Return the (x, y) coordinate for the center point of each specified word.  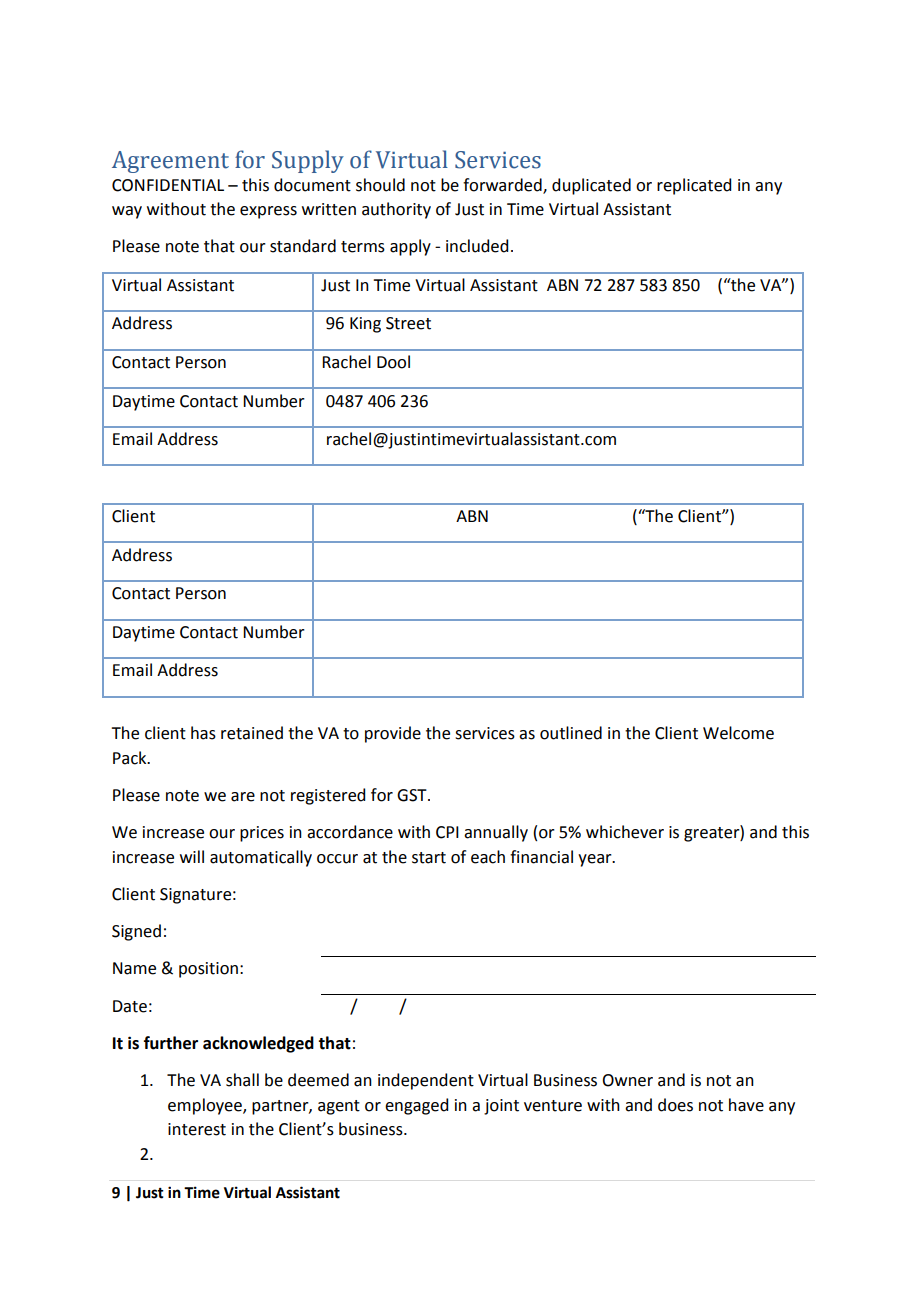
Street (408, 323)
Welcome (738, 733)
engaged (416, 1106)
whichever (625, 832)
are (243, 797)
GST (413, 795)
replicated (694, 186)
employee (206, 1106)
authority (396, 210)
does (675, 1105)
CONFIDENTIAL (168, 185)
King (365, 325)
